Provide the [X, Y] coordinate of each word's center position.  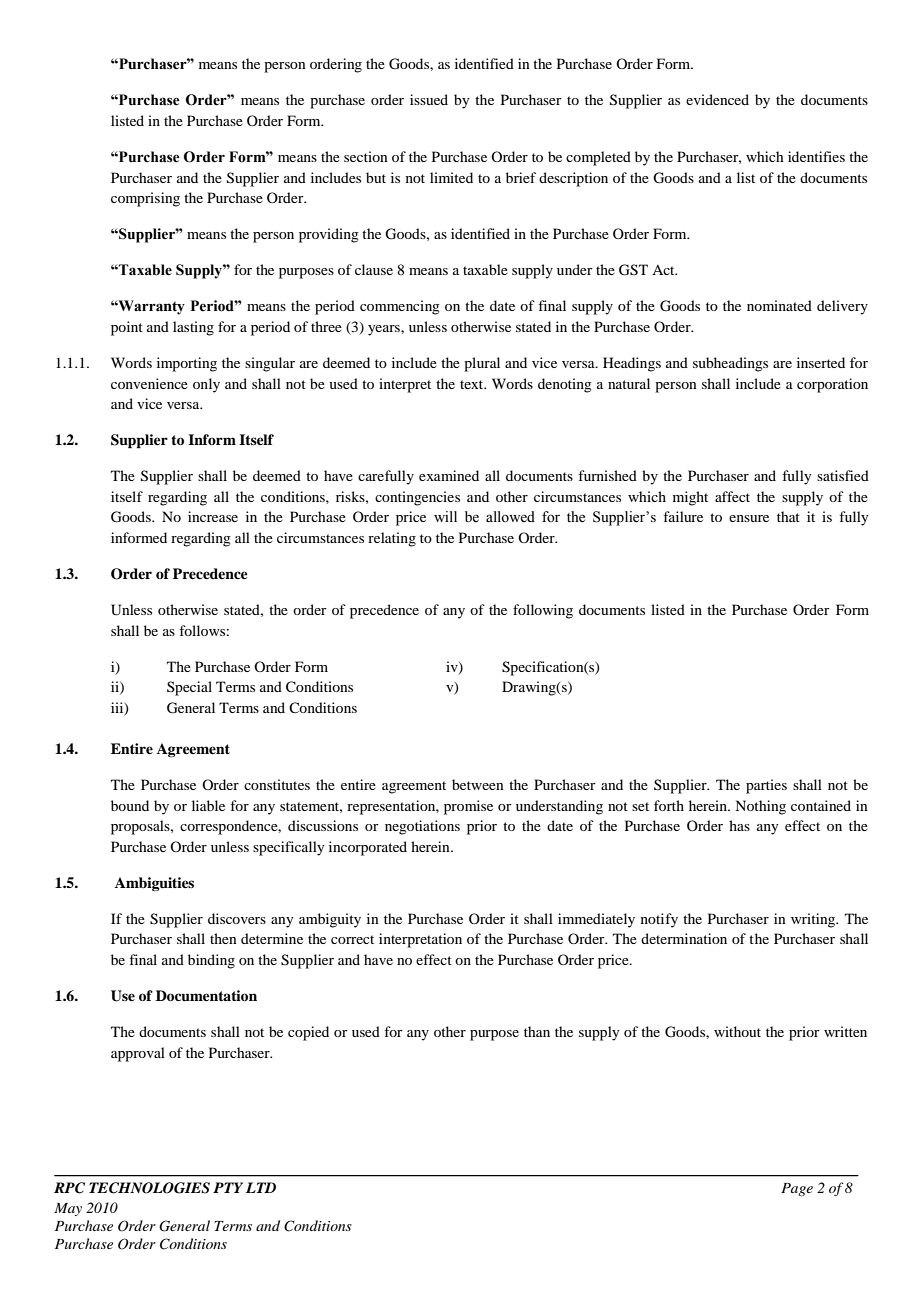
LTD [261, 1187]
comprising [145, 199]
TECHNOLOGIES [149, 1188]
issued [429, 99]
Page [797, 1189]
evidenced [717, 99]
